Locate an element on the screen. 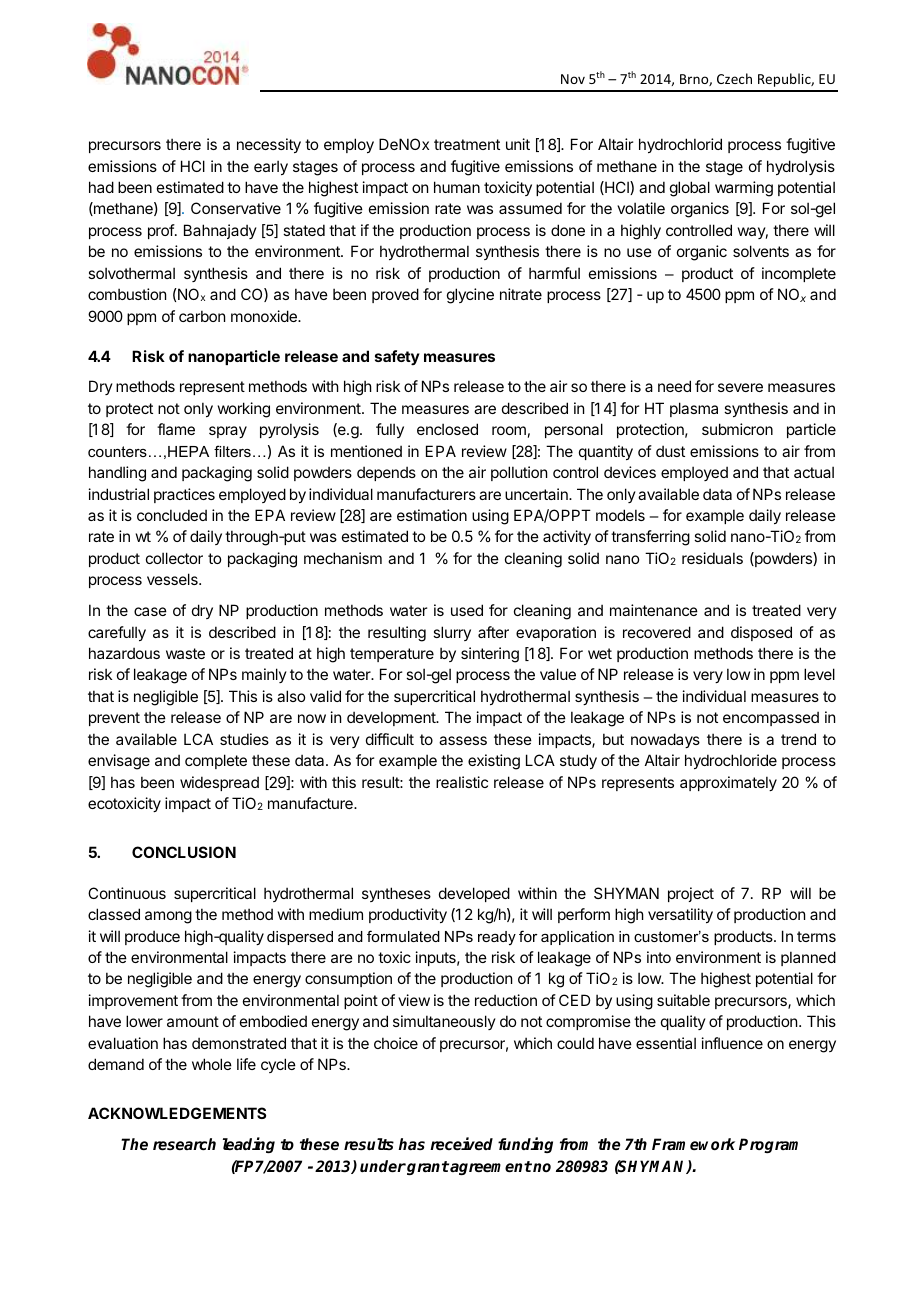  estimation is located at coordinates (432, 515).
